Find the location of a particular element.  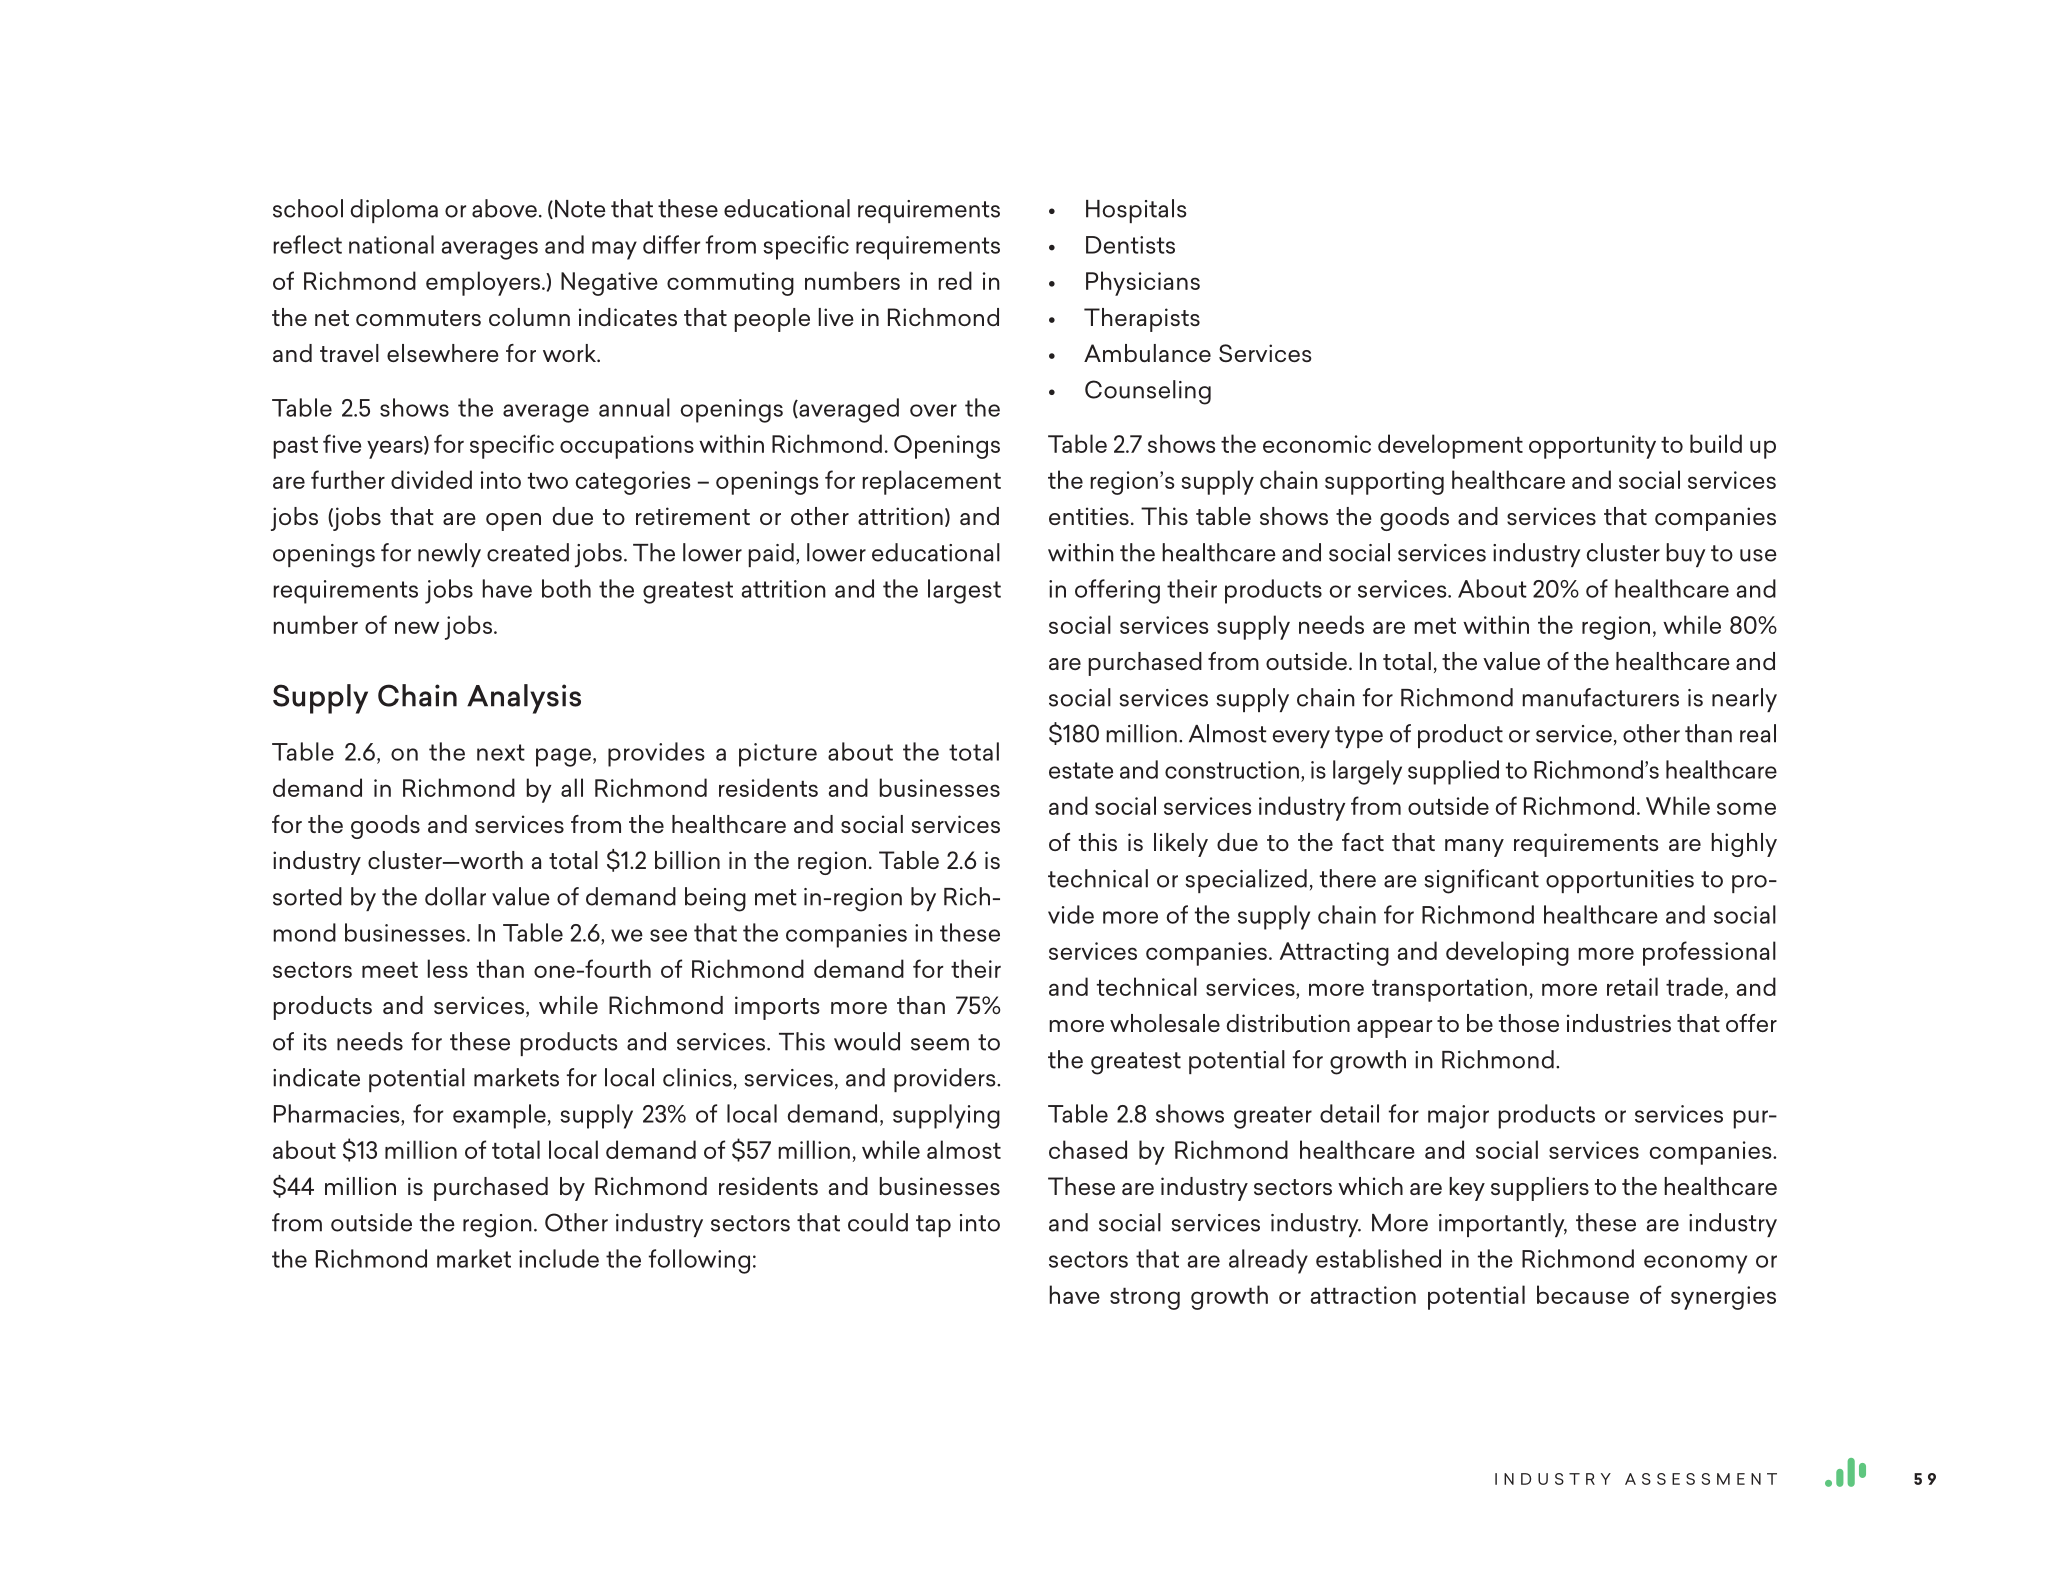

Physicians is located at coordinates (1143, 283).
